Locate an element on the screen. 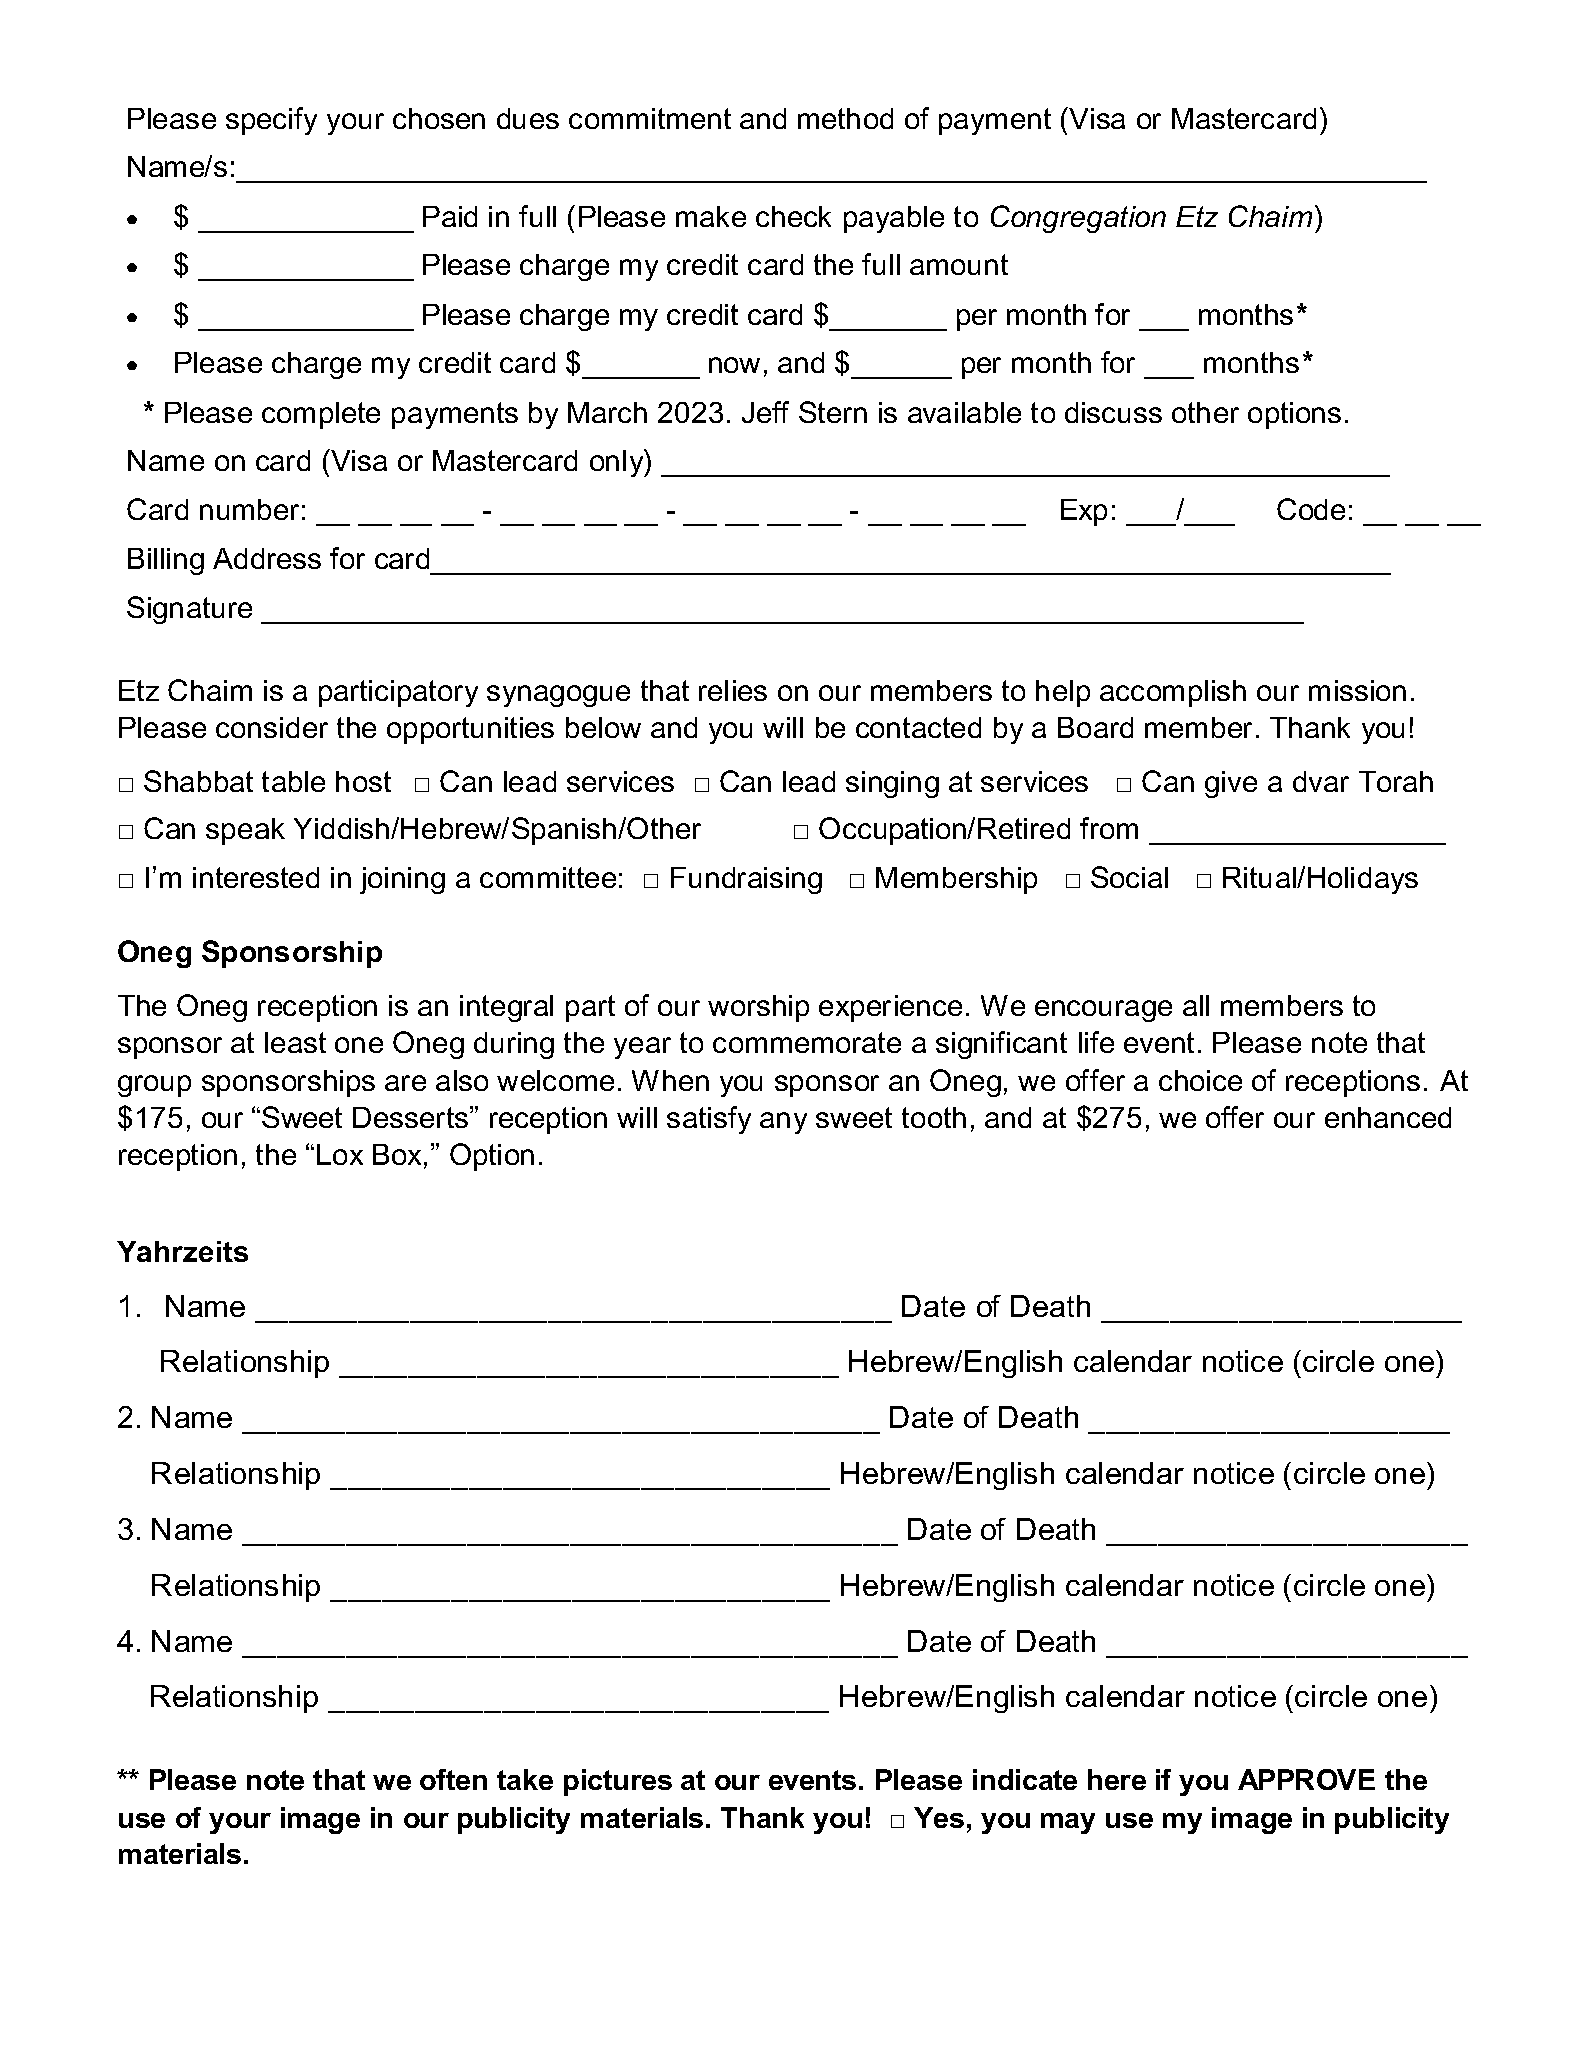 The image size is (1583, 2049). often is located at coordinates (453, 1779).
